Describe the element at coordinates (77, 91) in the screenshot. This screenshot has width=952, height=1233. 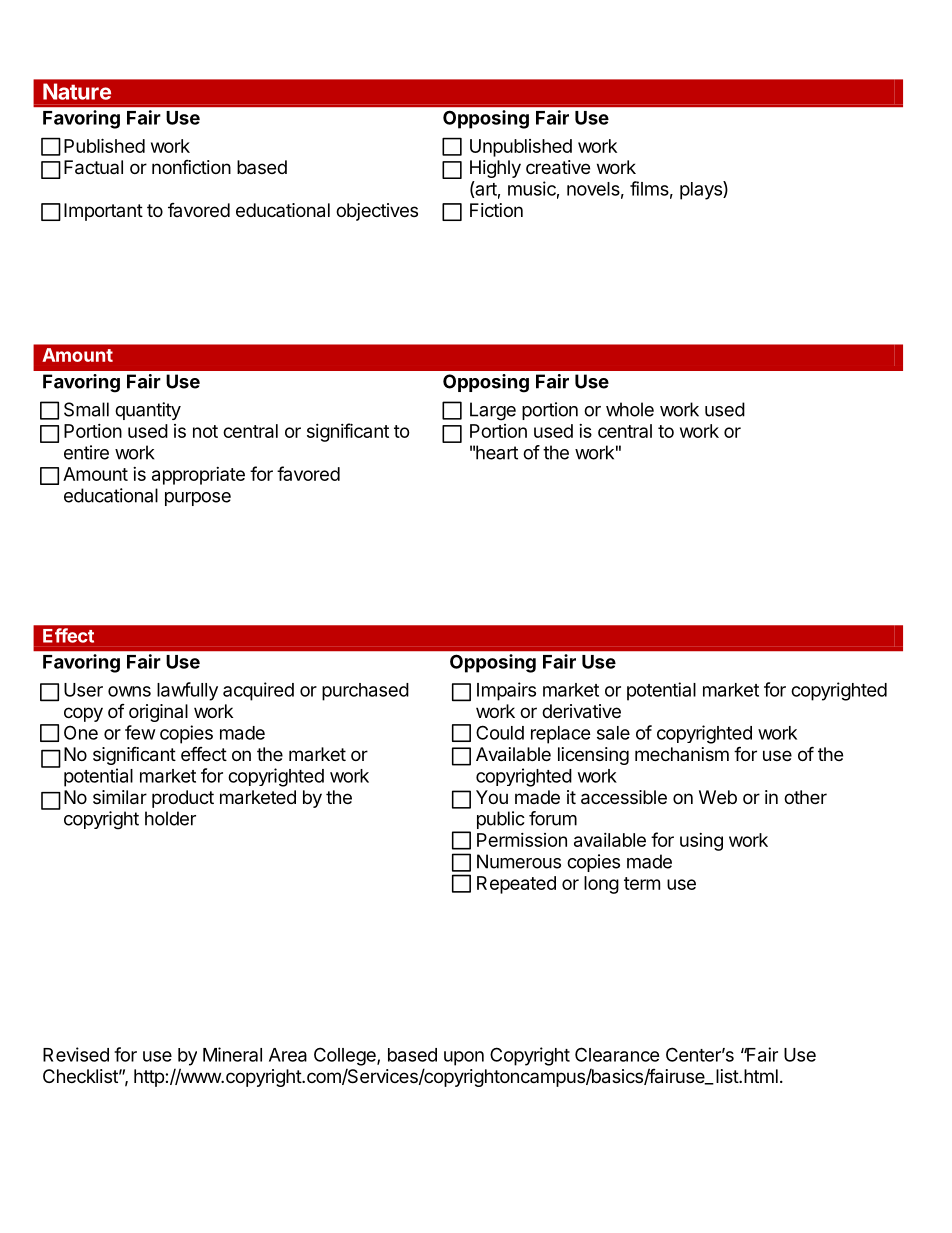
I see `Nature` at that location.
